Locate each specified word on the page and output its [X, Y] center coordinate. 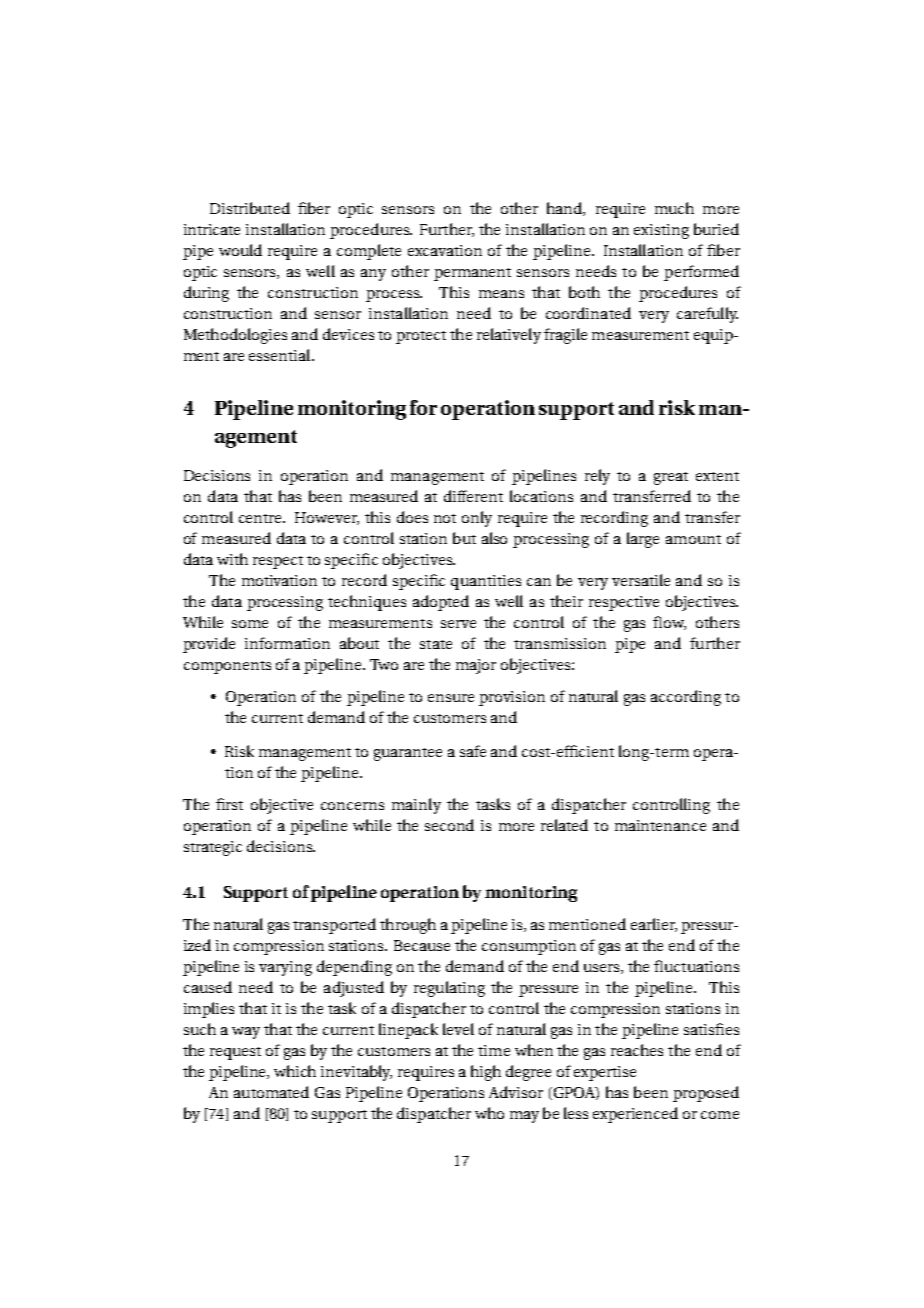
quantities [486, 582]
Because [422, 945]
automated [271, 1092]
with [232, 559]
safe [473, 751]
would [240, 250]
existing [661, 231]
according [686, 698]
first [229, 804]
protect [421, 337]
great [671, 478]
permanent [472, 274]
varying [285, 968]
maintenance [660, 825]
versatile [641, 580]
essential [281, 355]
